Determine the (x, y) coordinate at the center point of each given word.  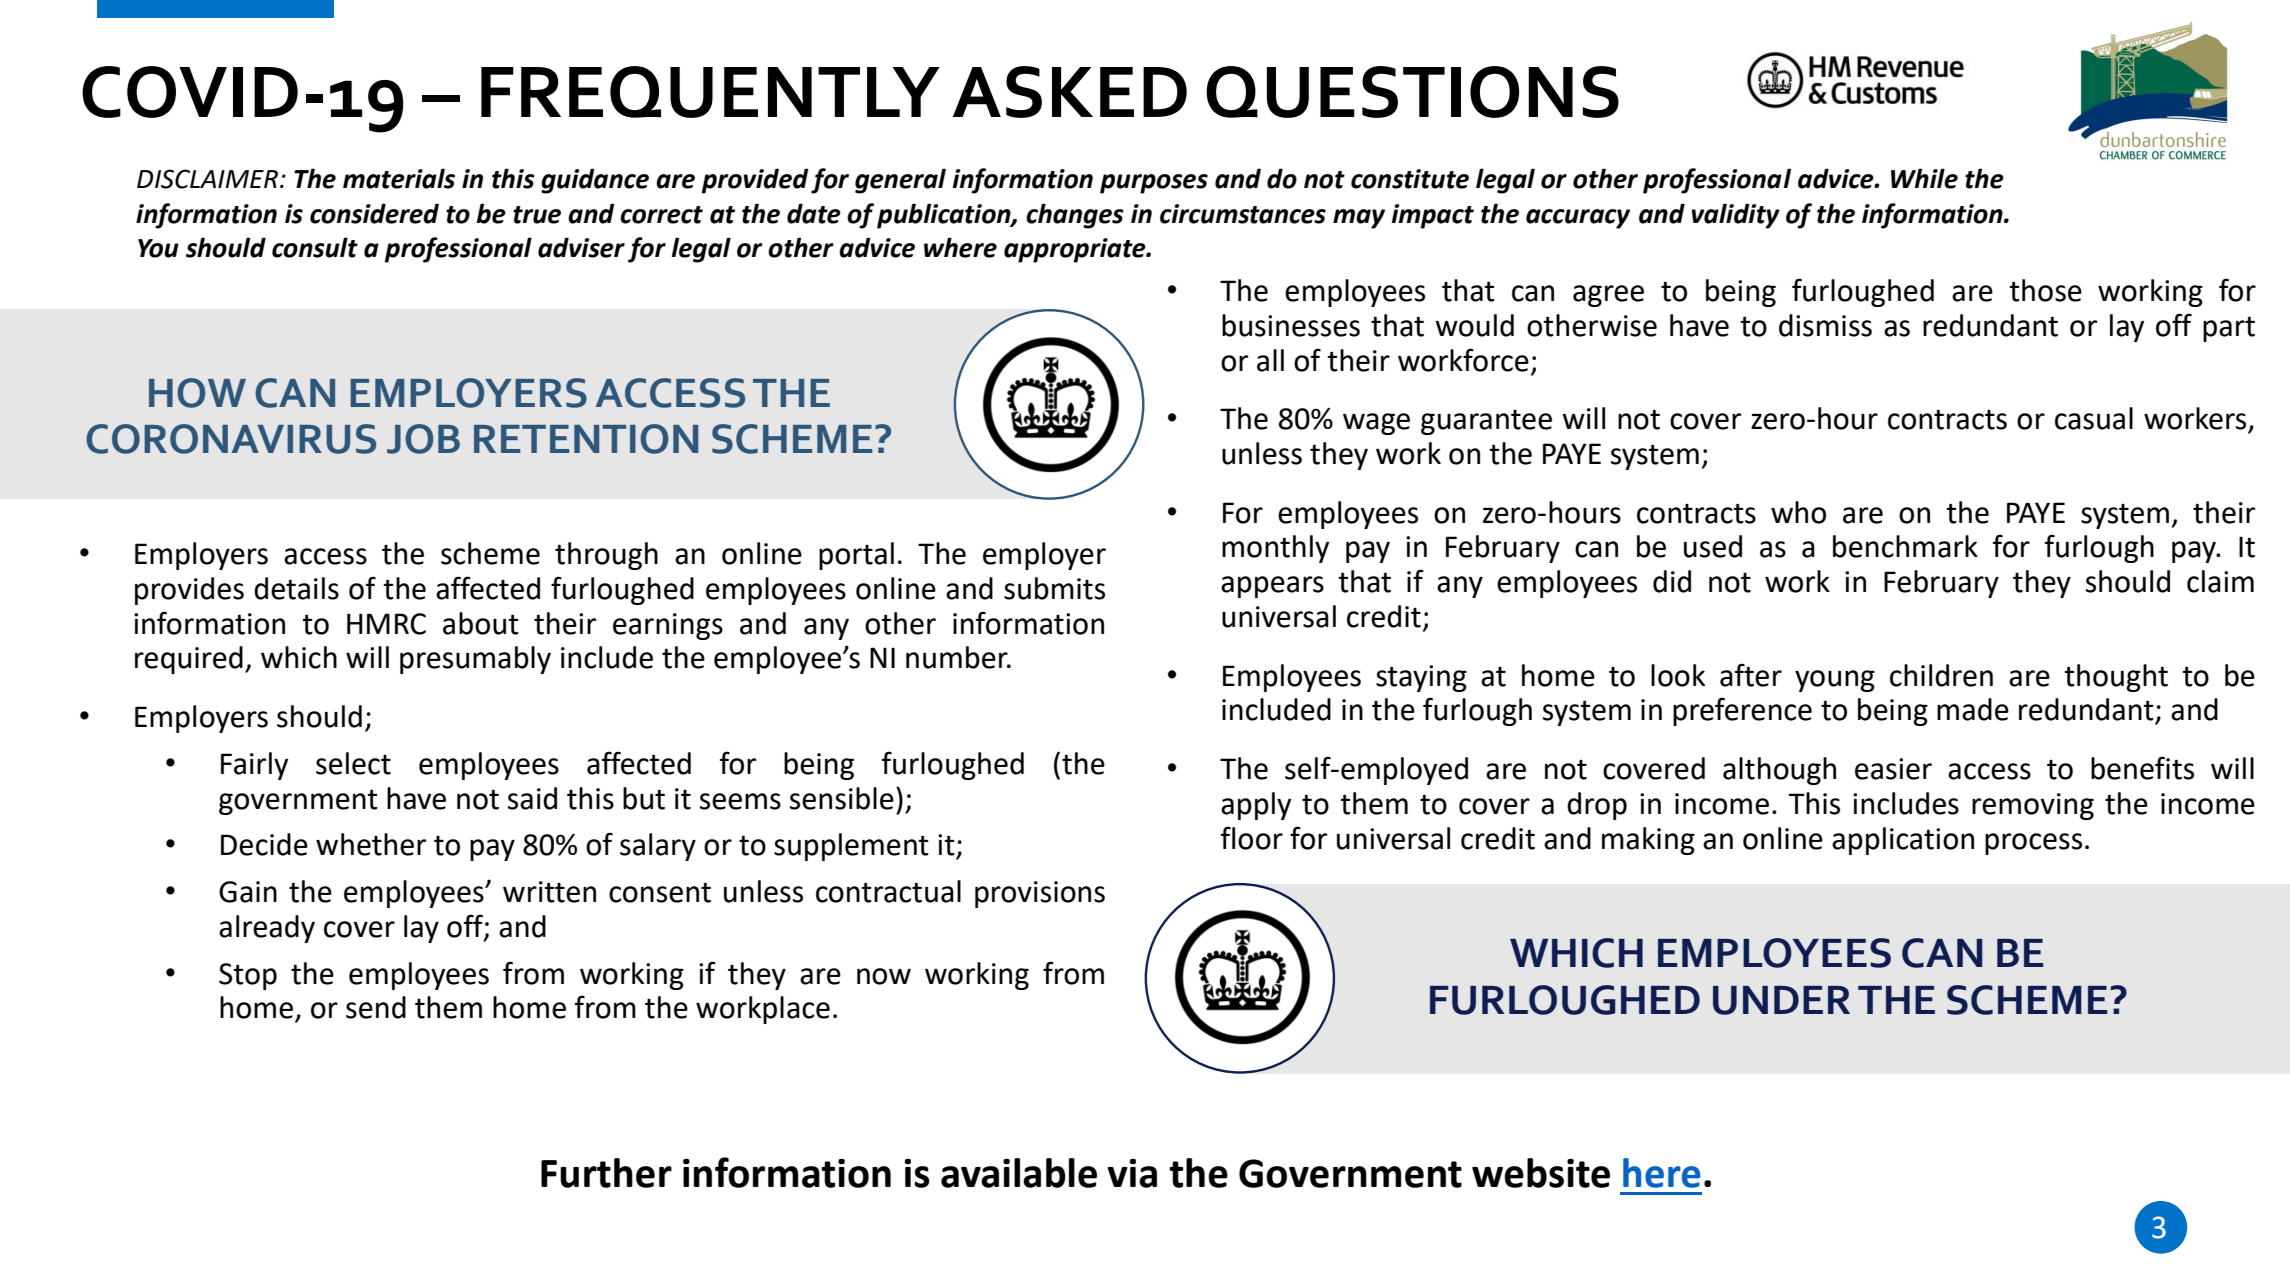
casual (2094, 418)
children (1941, 675)
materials (399, 178)
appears (1272, 587)
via (1132, 1173)
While (1924, 178)
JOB (423, 439)
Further (606, 1173)
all (1270, 360)
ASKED (1070, 92)
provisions (1040, 894)
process (2033, 844)
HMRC (386, 624)
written (549, 892)
